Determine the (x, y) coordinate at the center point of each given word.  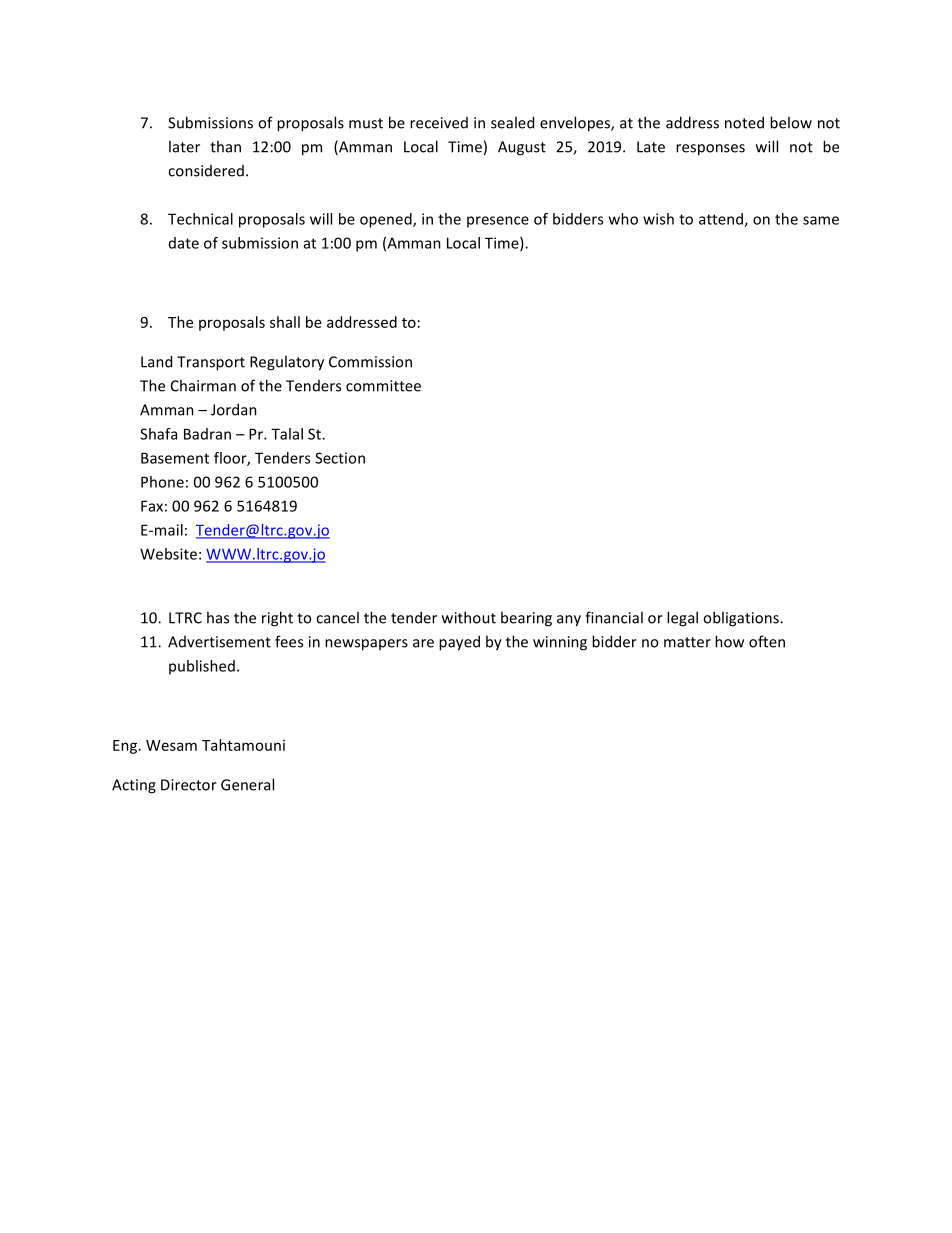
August (522, 148)
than (225, 146)
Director (189, 785)
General (247, 784)
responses (710, 150)
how (729, 641)
